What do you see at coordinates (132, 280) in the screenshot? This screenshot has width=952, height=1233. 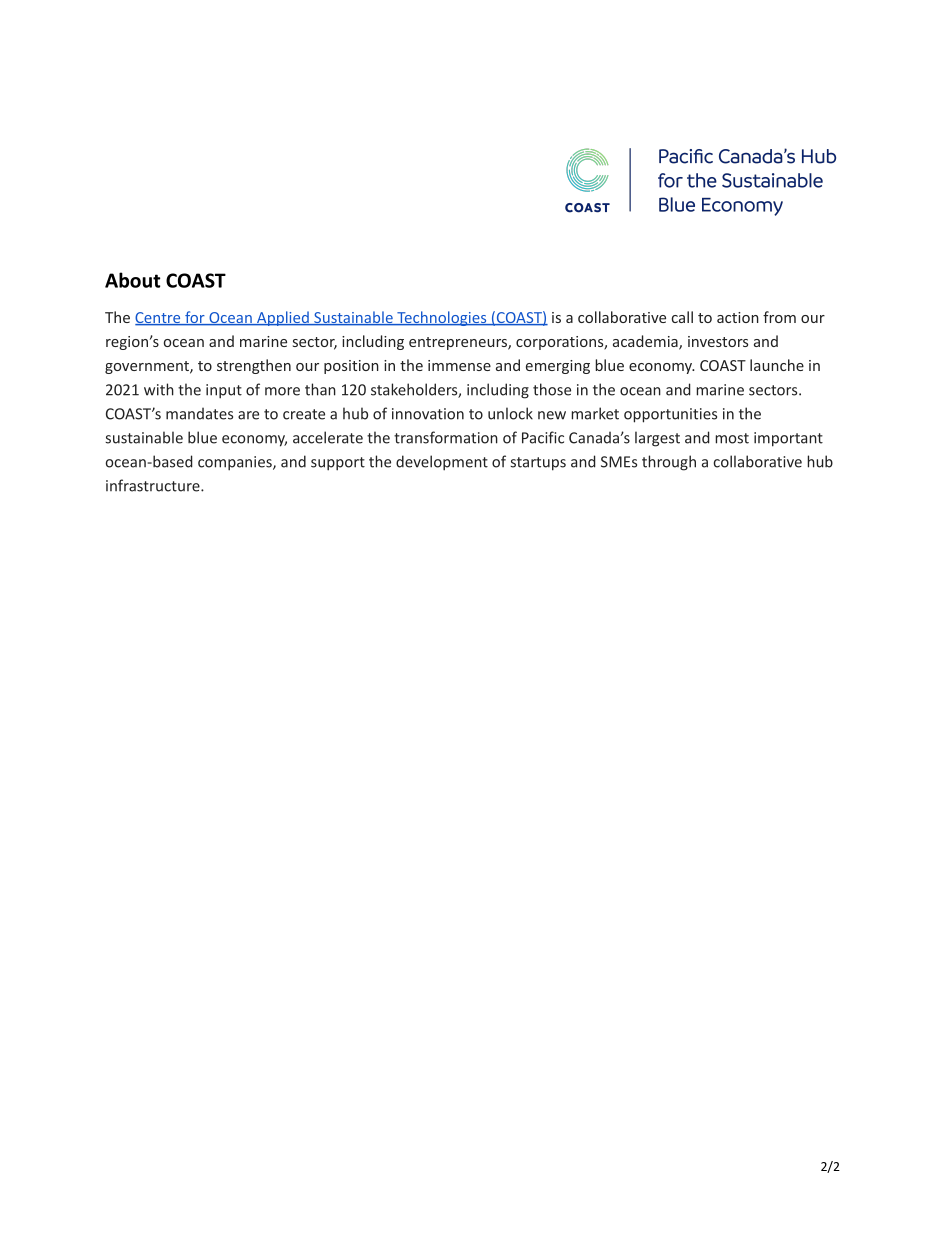 I see `About` at bounding box center [132, 280].
